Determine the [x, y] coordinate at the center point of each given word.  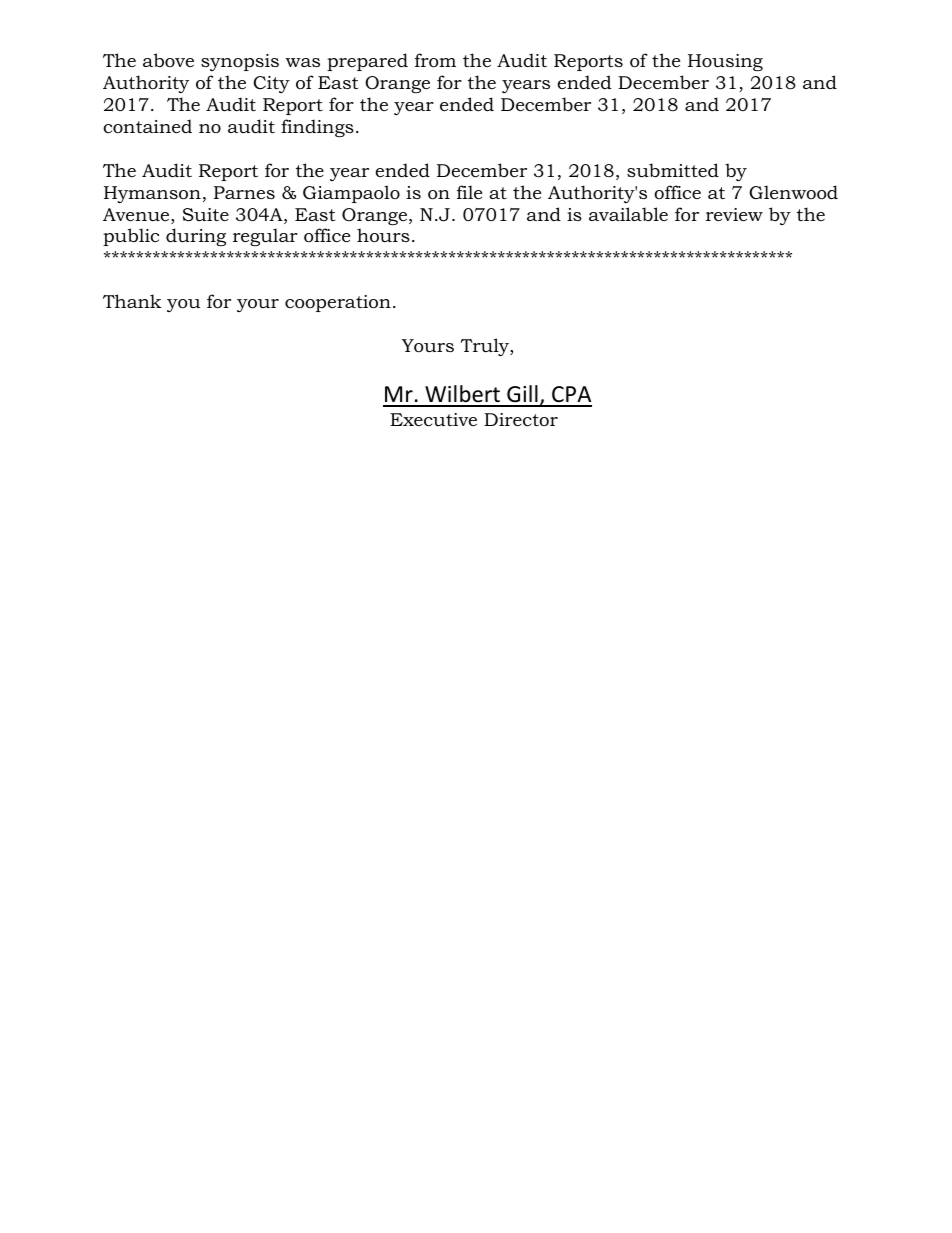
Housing [725, 62]
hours [383, 235]
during [196, 237]
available [628, 214]
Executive [433, 420]
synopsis [240, 62]
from [435, 60]
